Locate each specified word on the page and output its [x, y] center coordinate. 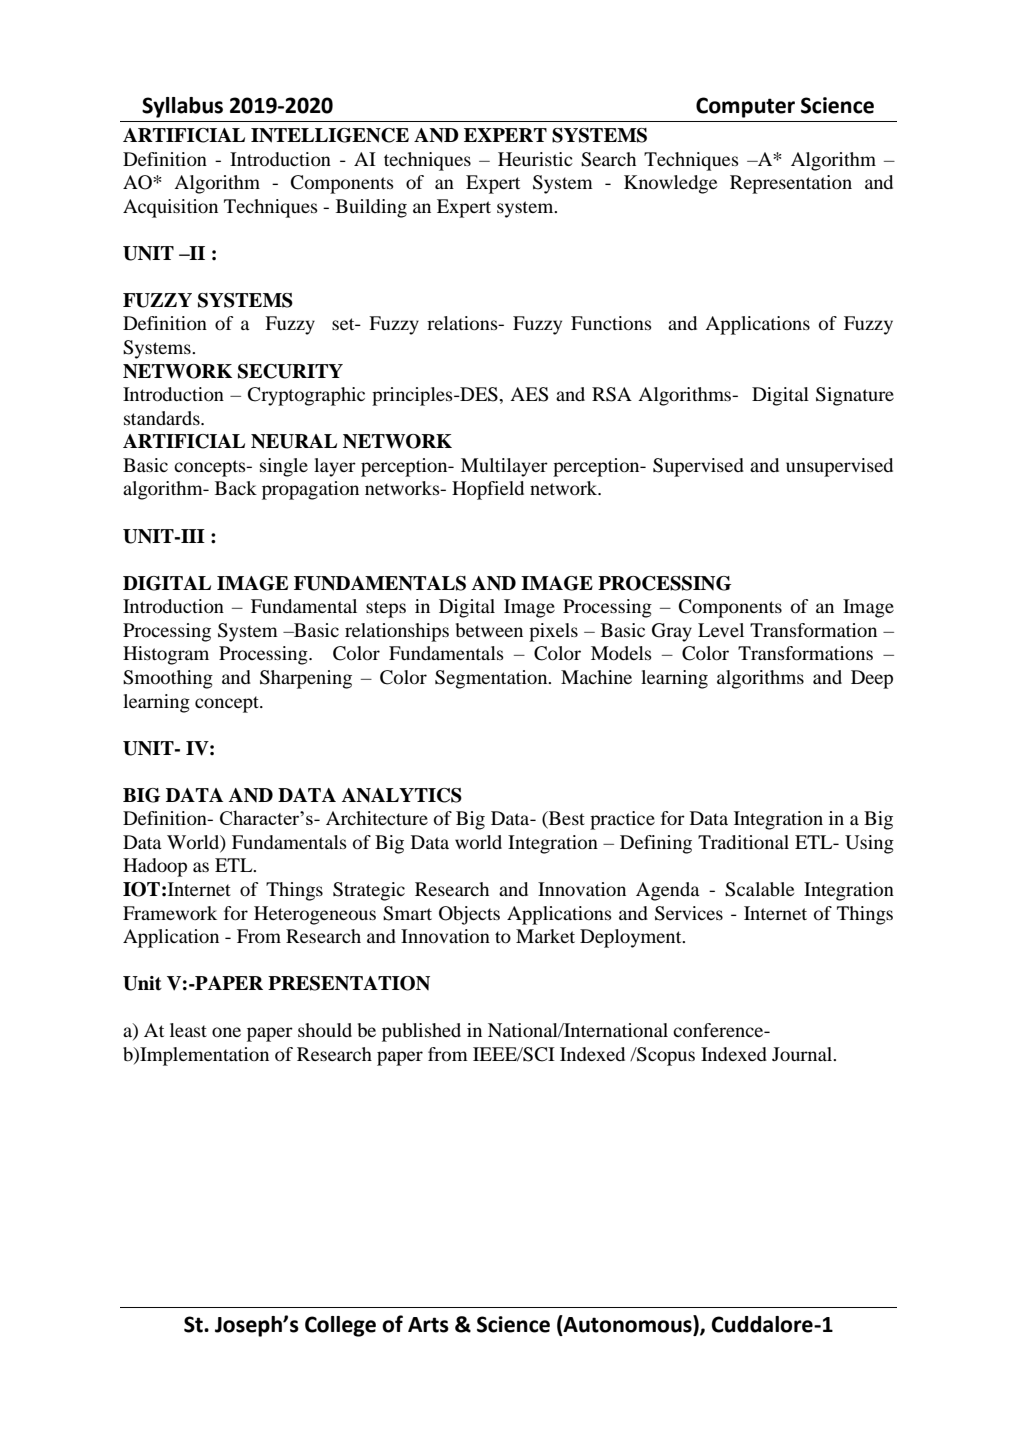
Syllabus [182, 107]
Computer [745, 107]
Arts [428, 1325]
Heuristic [535, 159]
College [340, 1326]
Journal [803, 1054]
